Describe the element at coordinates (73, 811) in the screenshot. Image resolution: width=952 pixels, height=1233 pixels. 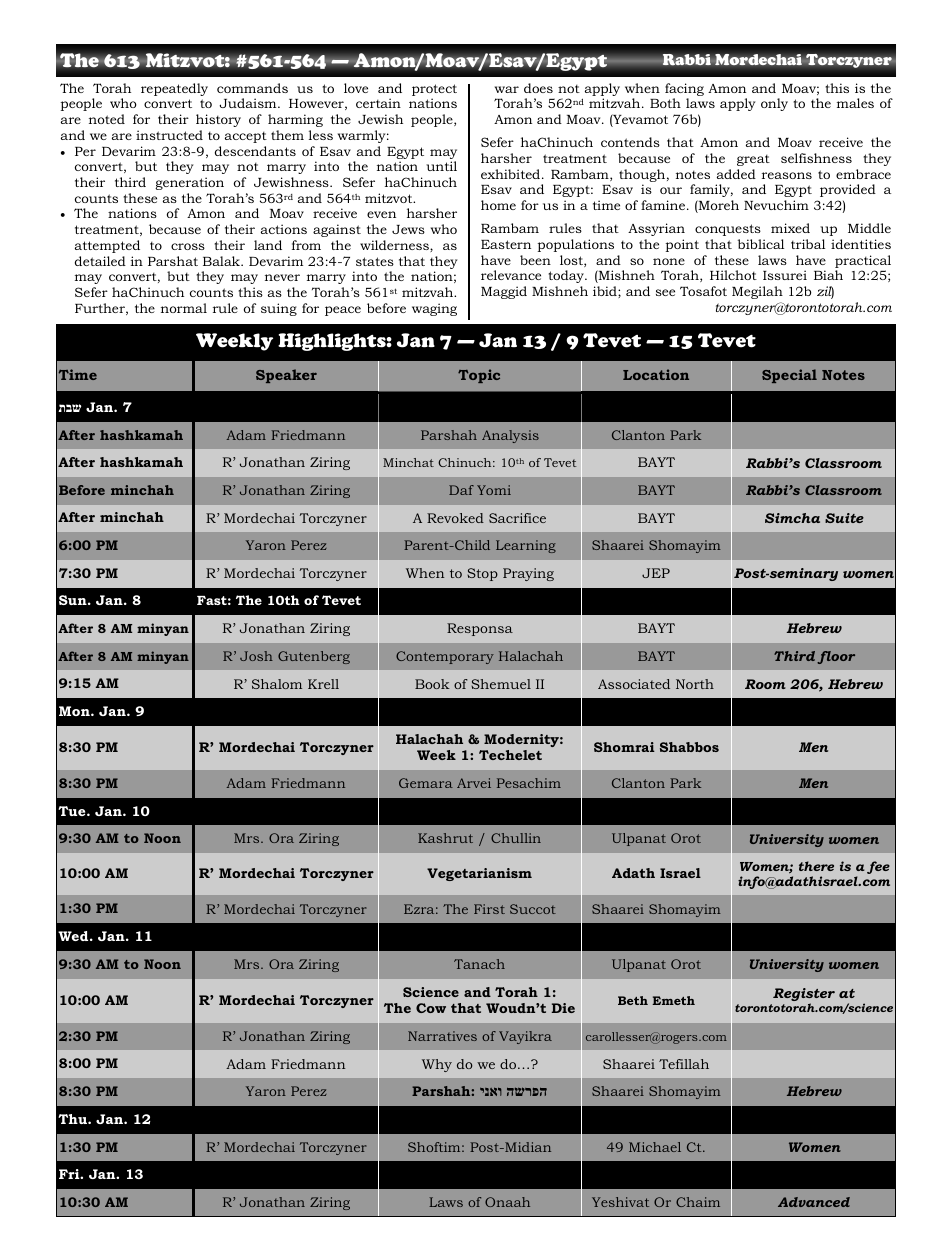
I see `Tue` at that location.
